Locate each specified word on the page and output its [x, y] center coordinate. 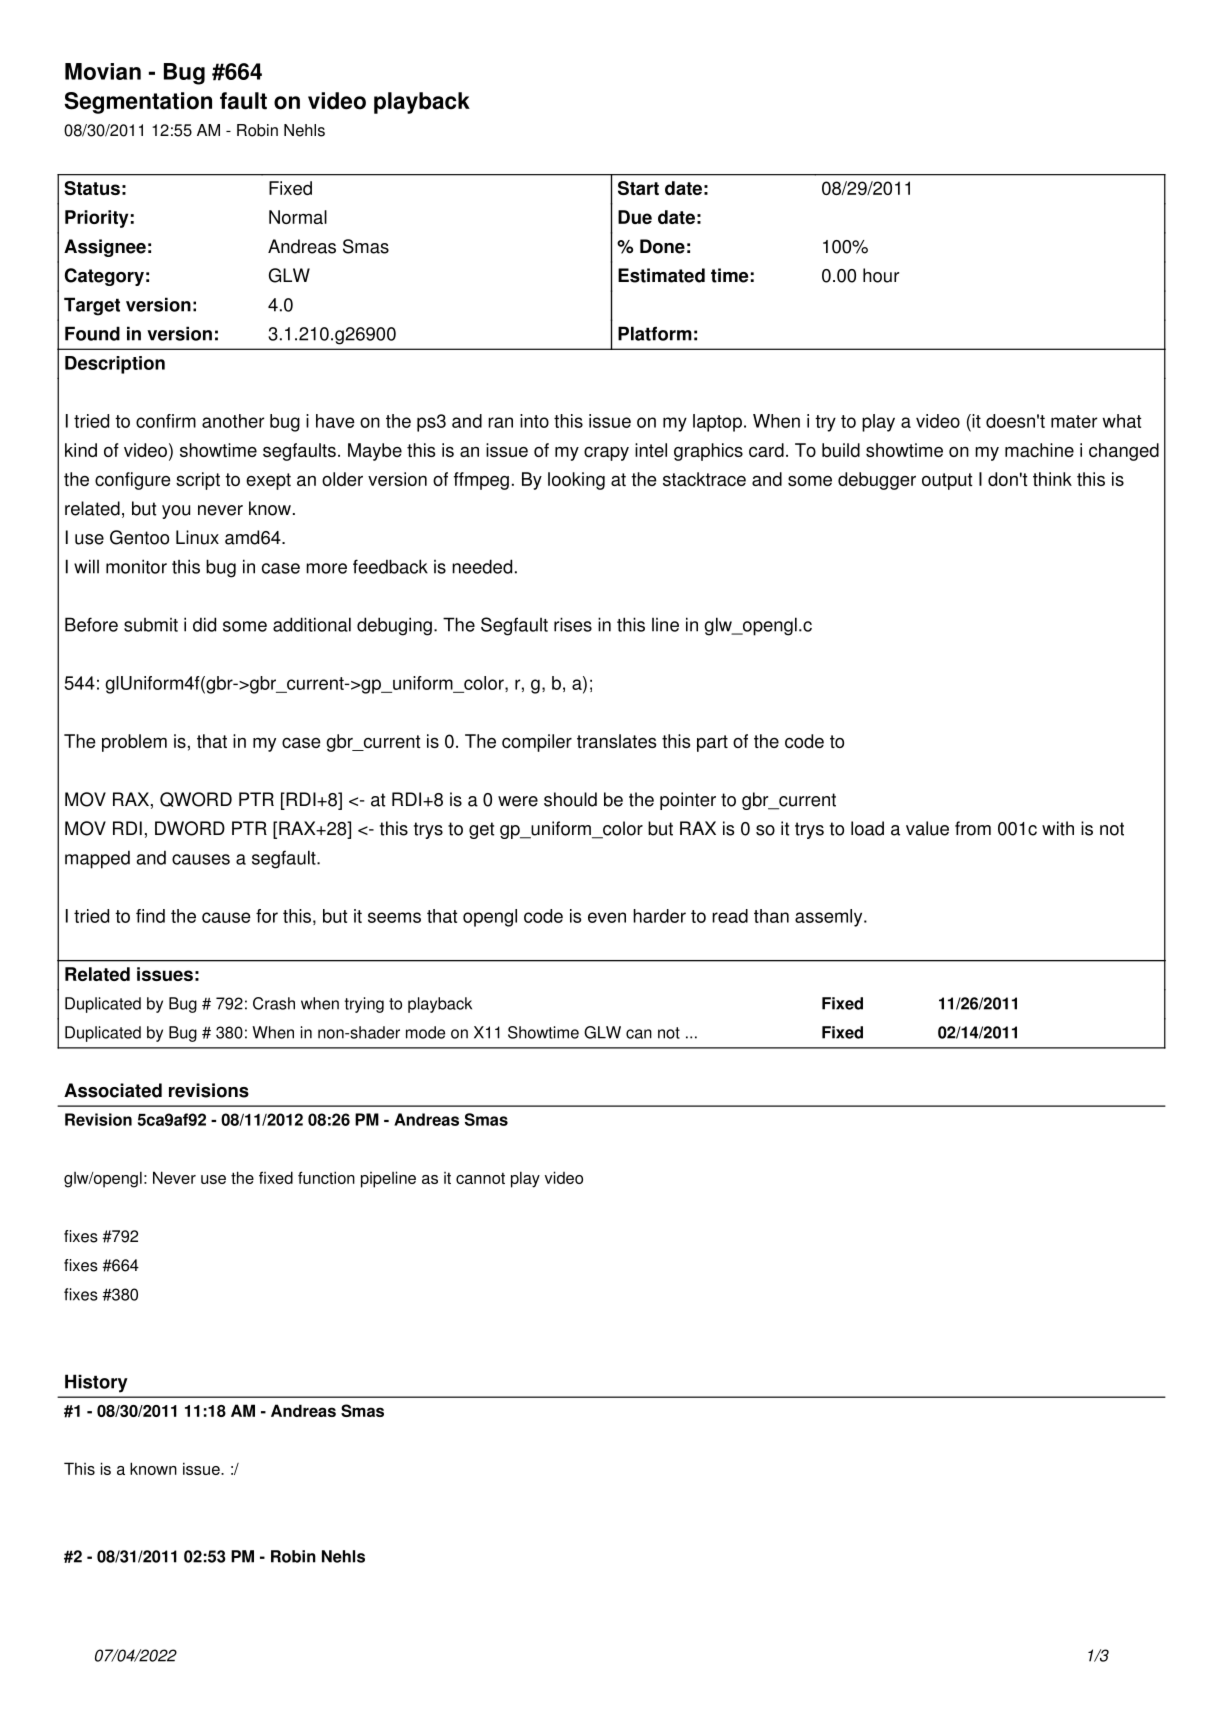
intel [651, 450]
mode [425, 1032]
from [973, 828]
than [771, 916]
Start [638, 188]
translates [616, 741]
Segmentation [138, 103]
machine [1039, 450]
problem [134, 743]
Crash [274, 1003]
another [233, 421]
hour [881, 275]
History [96, 1383]
